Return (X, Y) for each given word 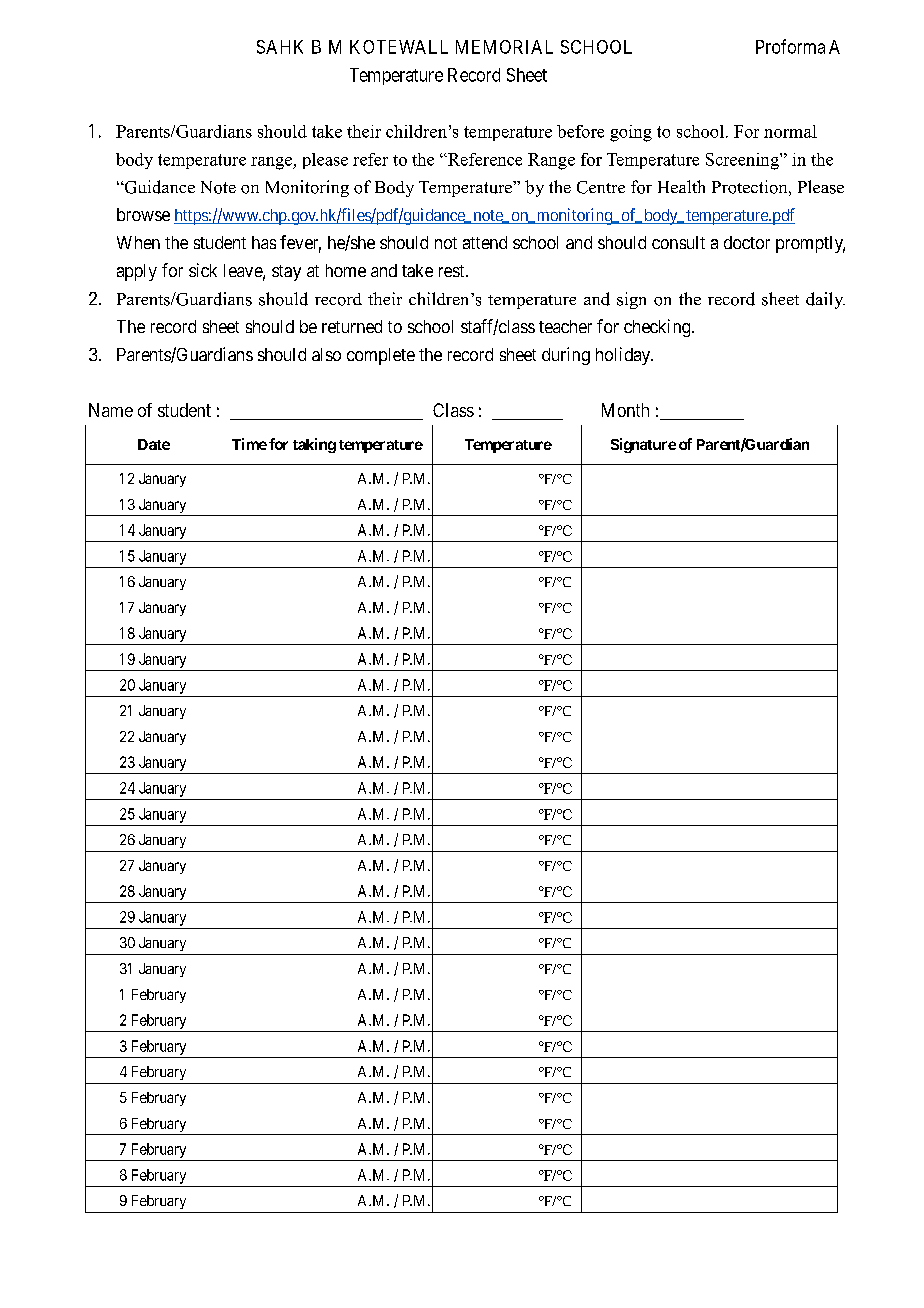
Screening (743, 161)
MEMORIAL (504, 47)
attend (485, 242)
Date (154, 444)
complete (381, 356)
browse (143, 214)
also (326, 354)
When (138, 242)
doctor (747, 242)
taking (314, 445)
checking (658, 328)
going (631, 133)
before (580, 131)
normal (790, 131)
